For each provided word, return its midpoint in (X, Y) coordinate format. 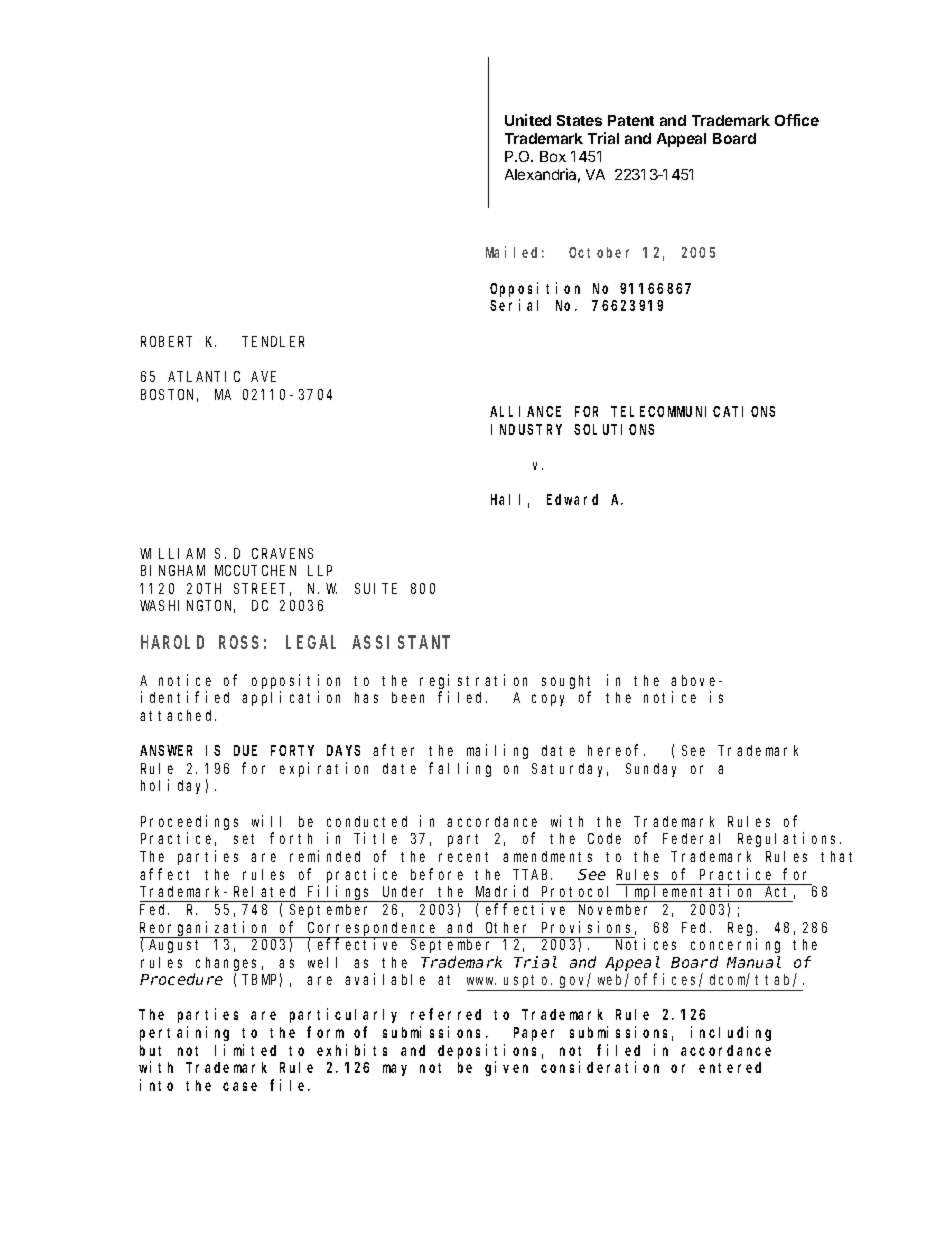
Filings (340, 893)
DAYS (343, 750)
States (579, 120)
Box (553, 156)
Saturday (570, 770)
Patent (631, 120)
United (528, 120)
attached (178, 715)
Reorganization (206, 929)
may (395, 1070)
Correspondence (373, 930)
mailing (497, 751)
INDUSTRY (526, 429)
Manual (754, 962)
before (437, 874)
